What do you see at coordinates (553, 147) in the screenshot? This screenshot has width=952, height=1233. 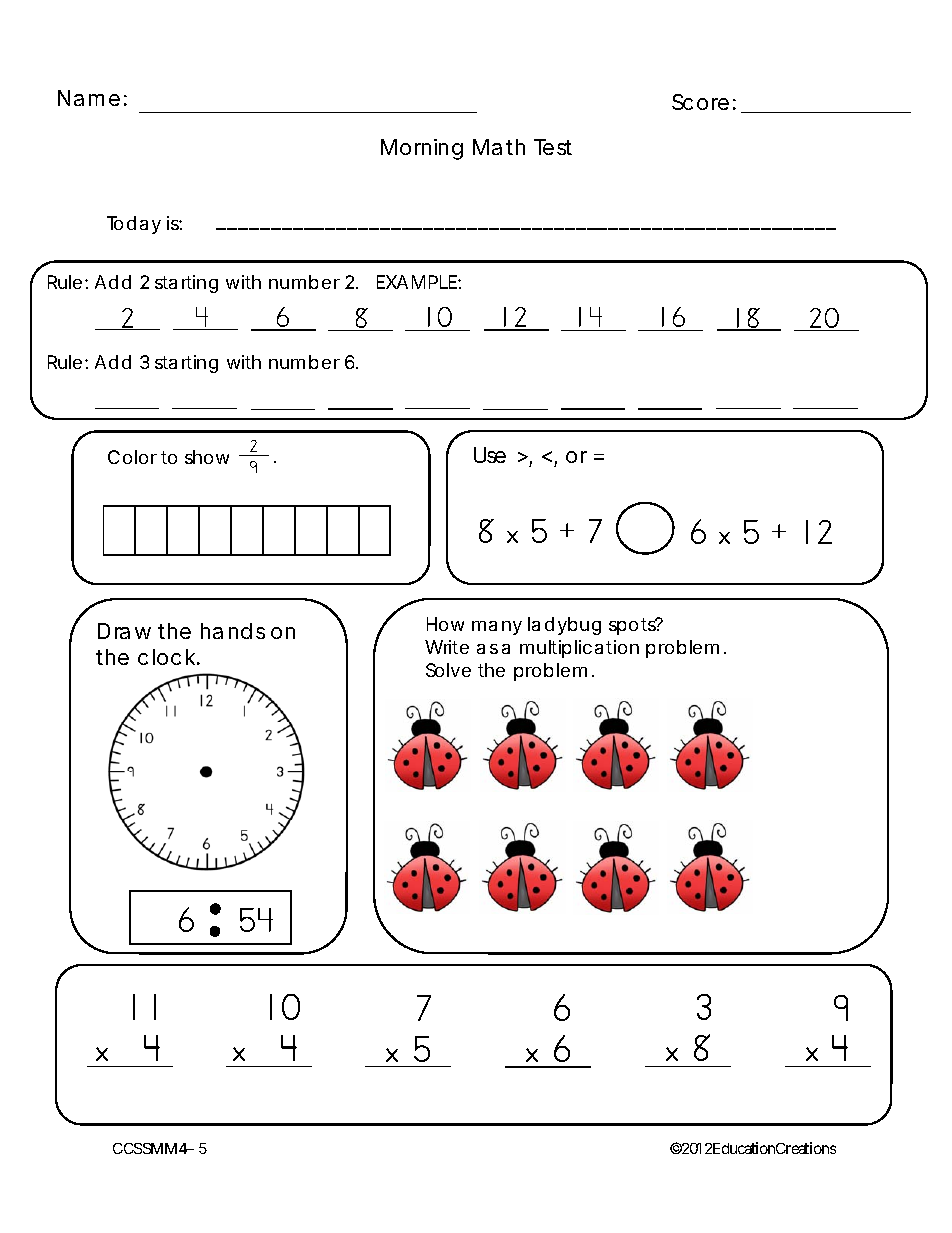 I see `Test` at bounding box center [553, 147].
